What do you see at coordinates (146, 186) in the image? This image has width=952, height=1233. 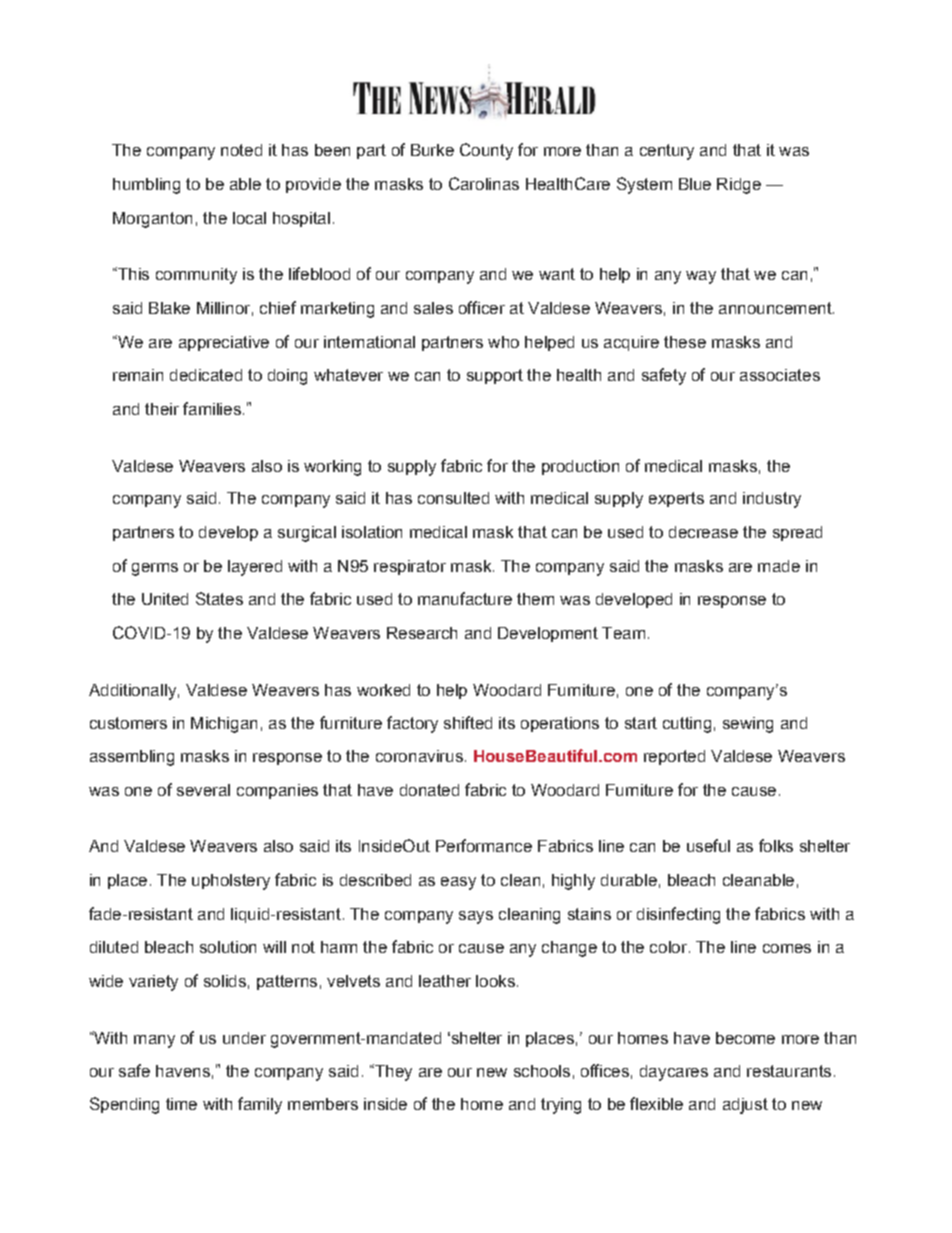 I see `humbling` at bounding box center [146, 186].
